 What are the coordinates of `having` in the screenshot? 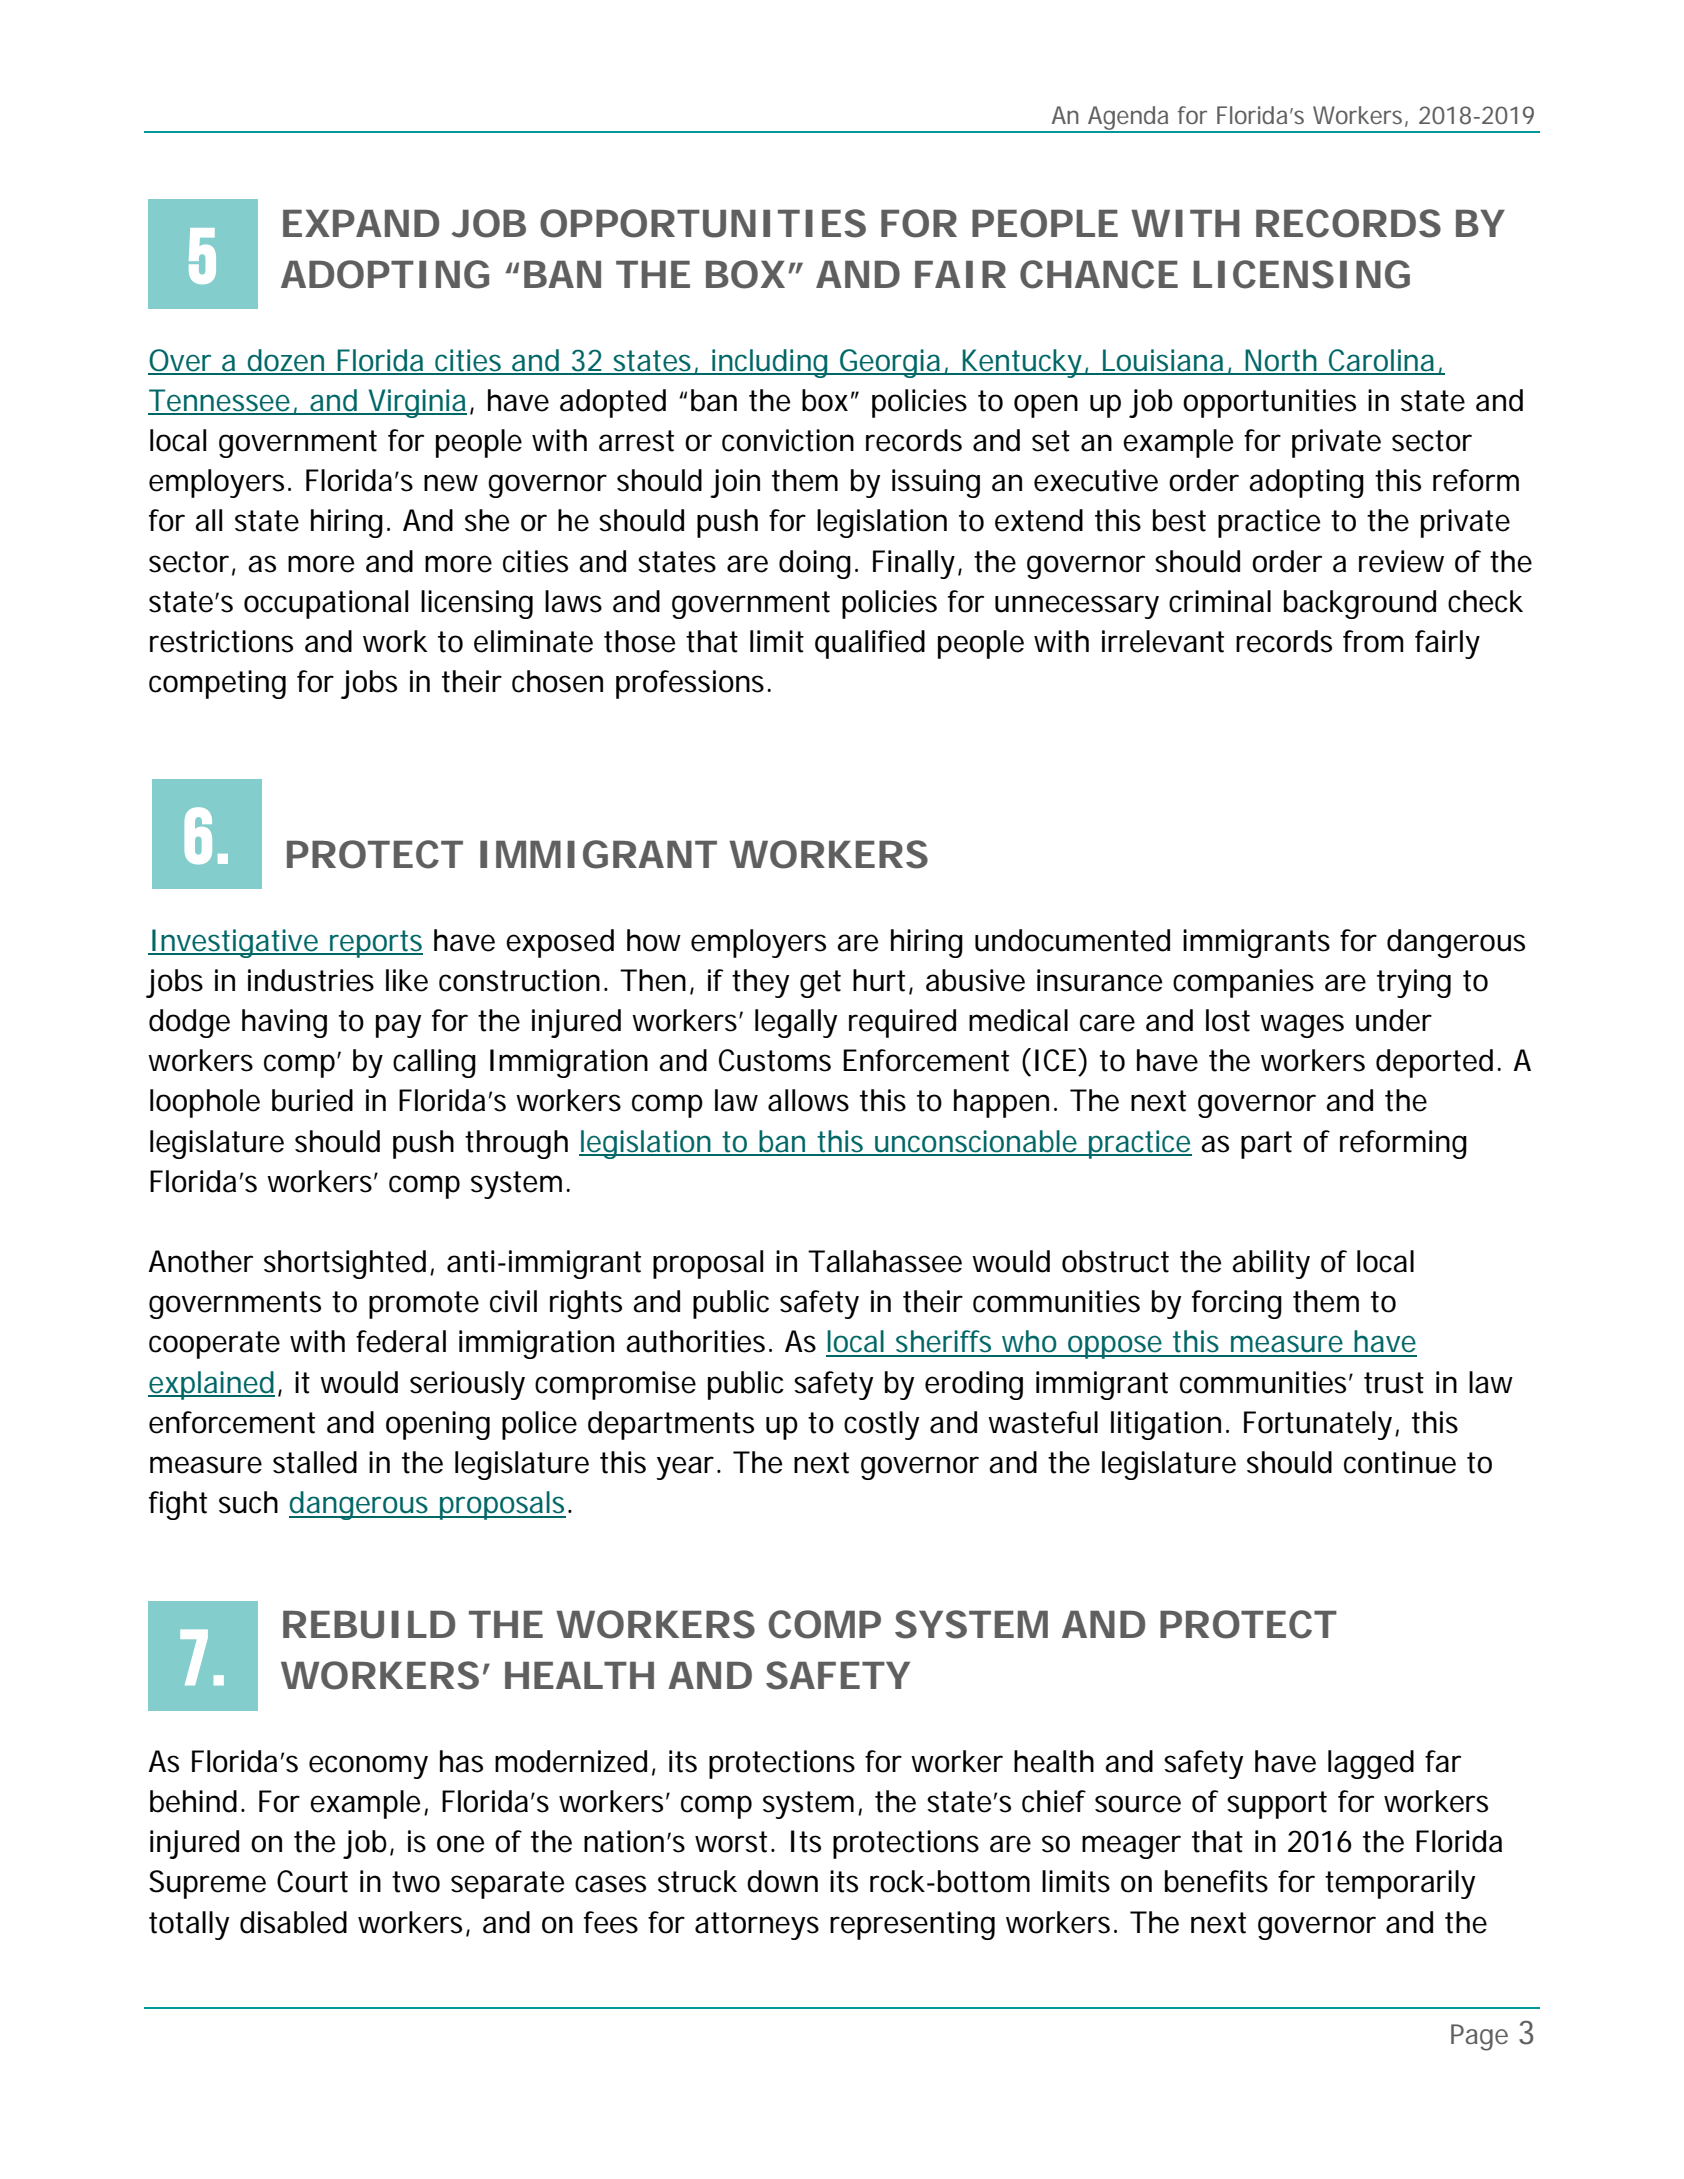 It's located at (284, 1023).
